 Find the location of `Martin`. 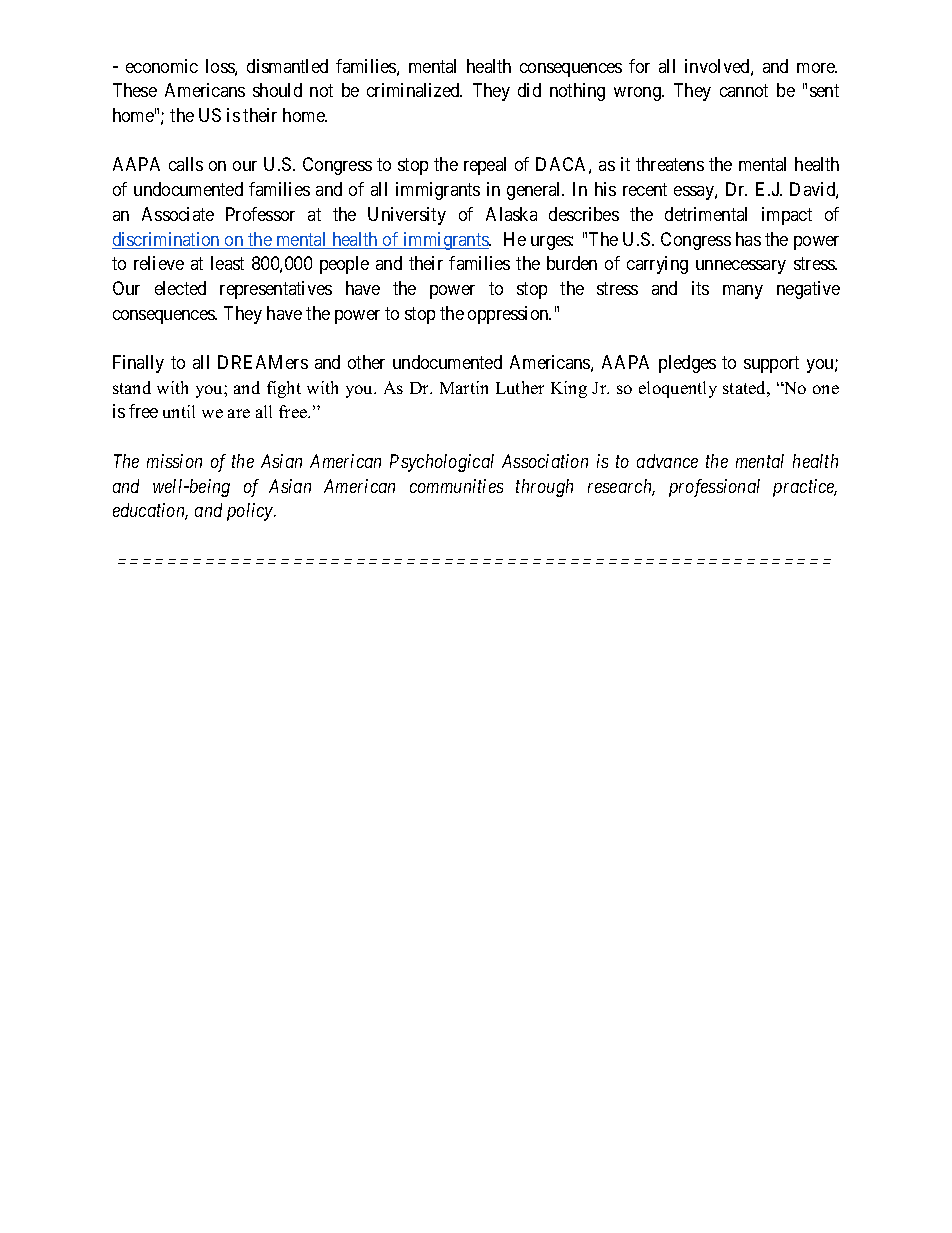

Martin is located at coordinates (464, 387).
